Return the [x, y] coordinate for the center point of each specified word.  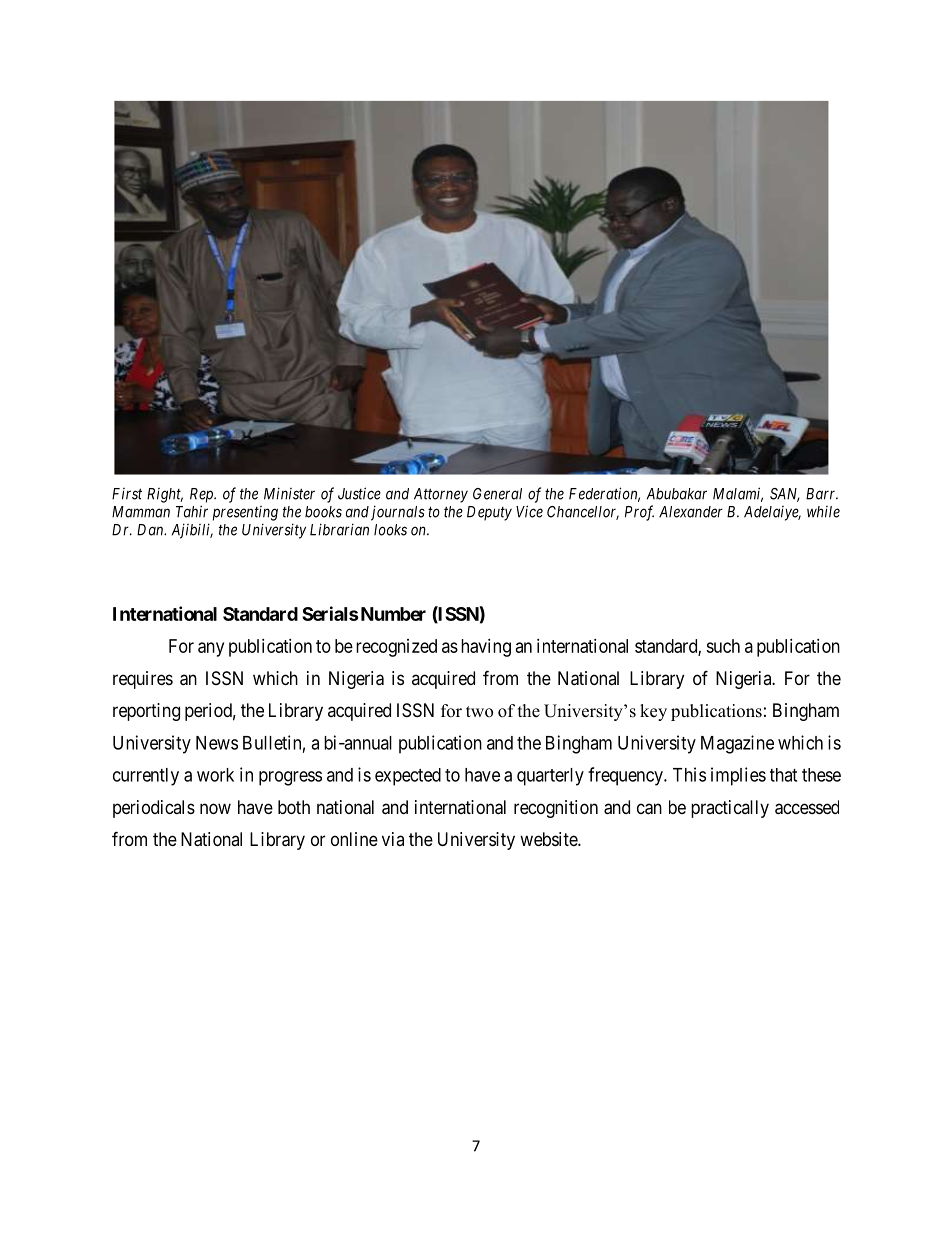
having [486, 648]
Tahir [192, 511]
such [723, 646]
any [211, 649]
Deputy [489, 513]
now [215, 808]
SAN [785, 495]
